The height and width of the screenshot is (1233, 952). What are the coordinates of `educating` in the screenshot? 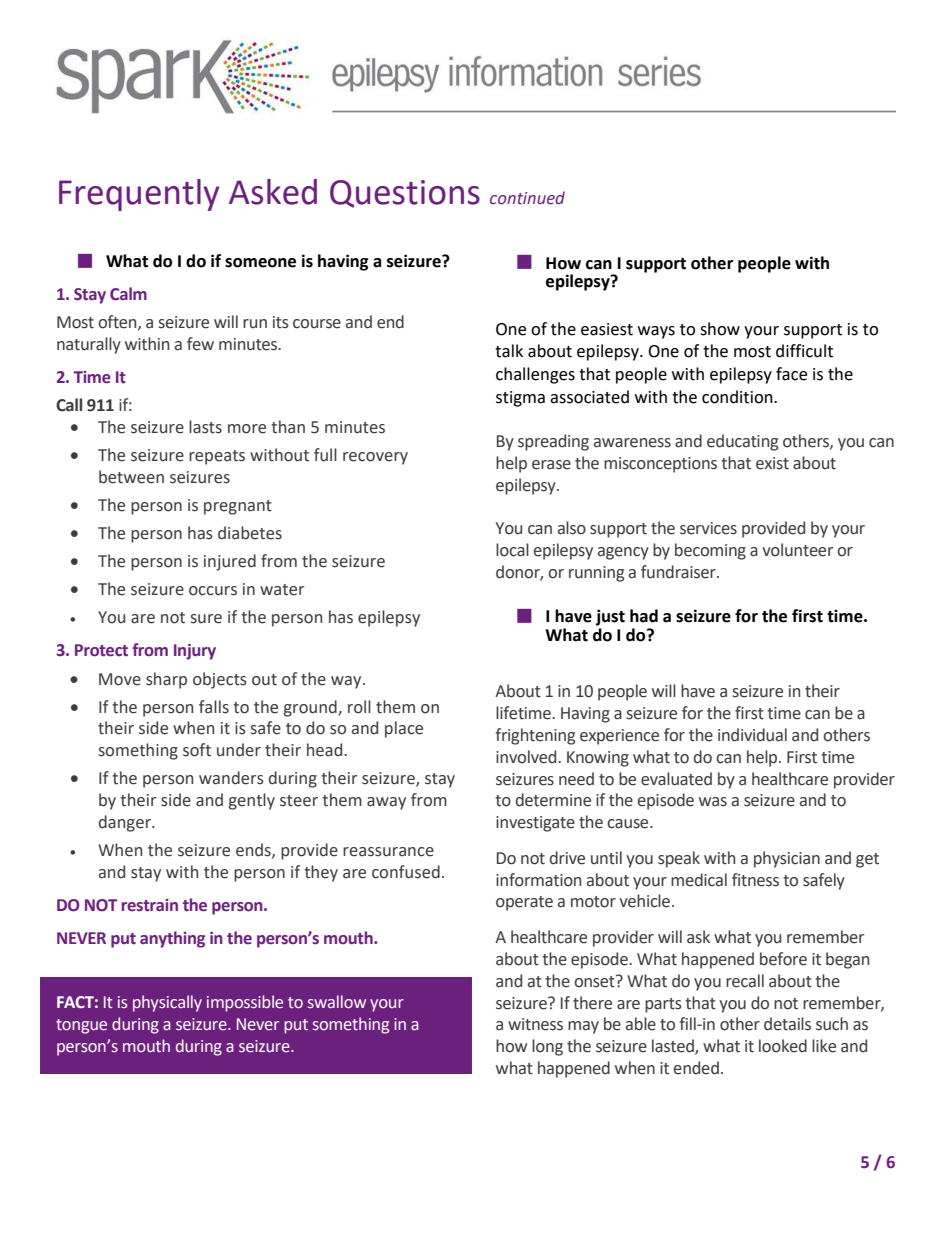 It's located at (742, 442).
